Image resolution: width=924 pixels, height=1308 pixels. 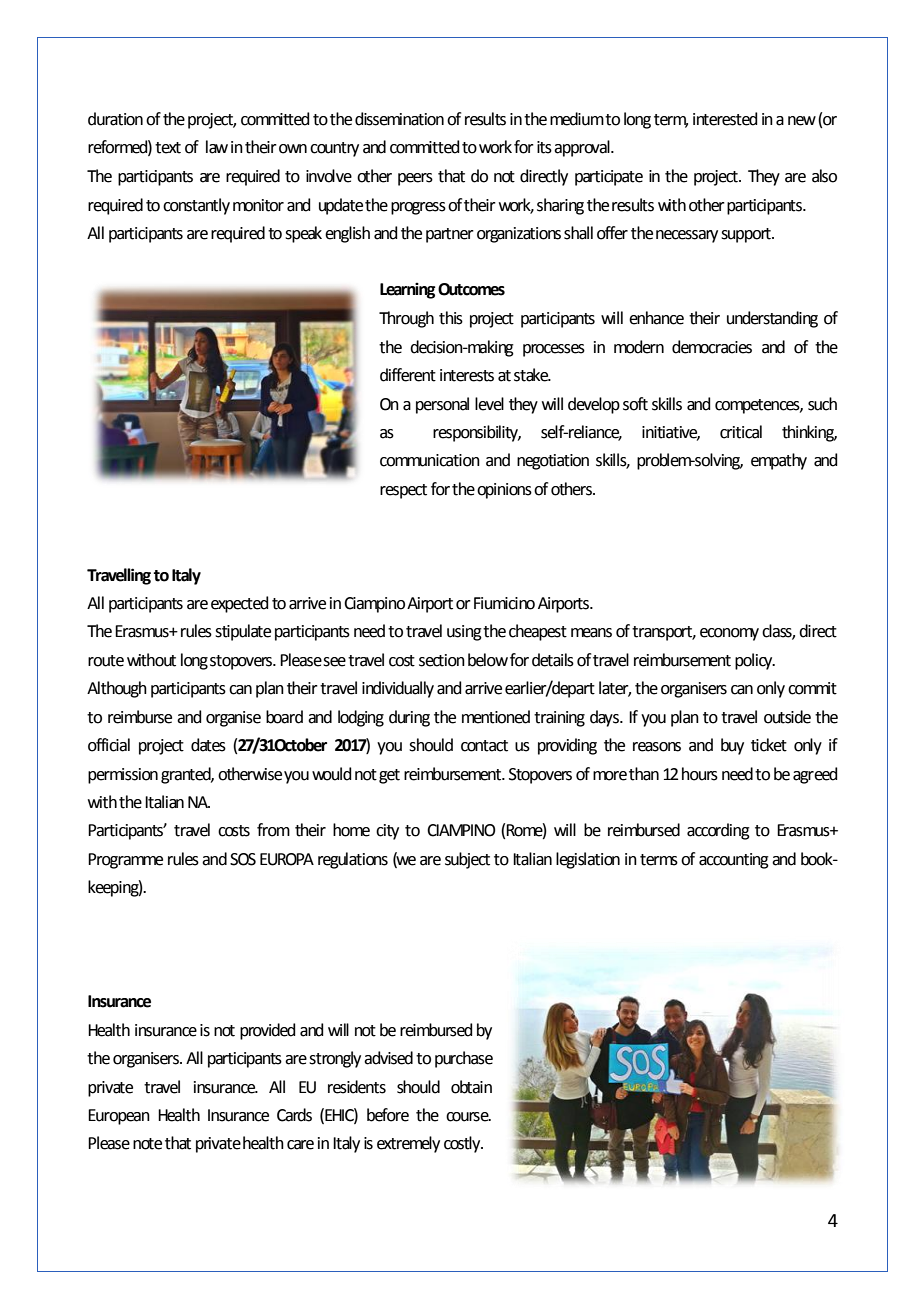 What do you see at coordinates (471, 1087) in the image?
I see `obtain` at bounding box center [471, 1087].
